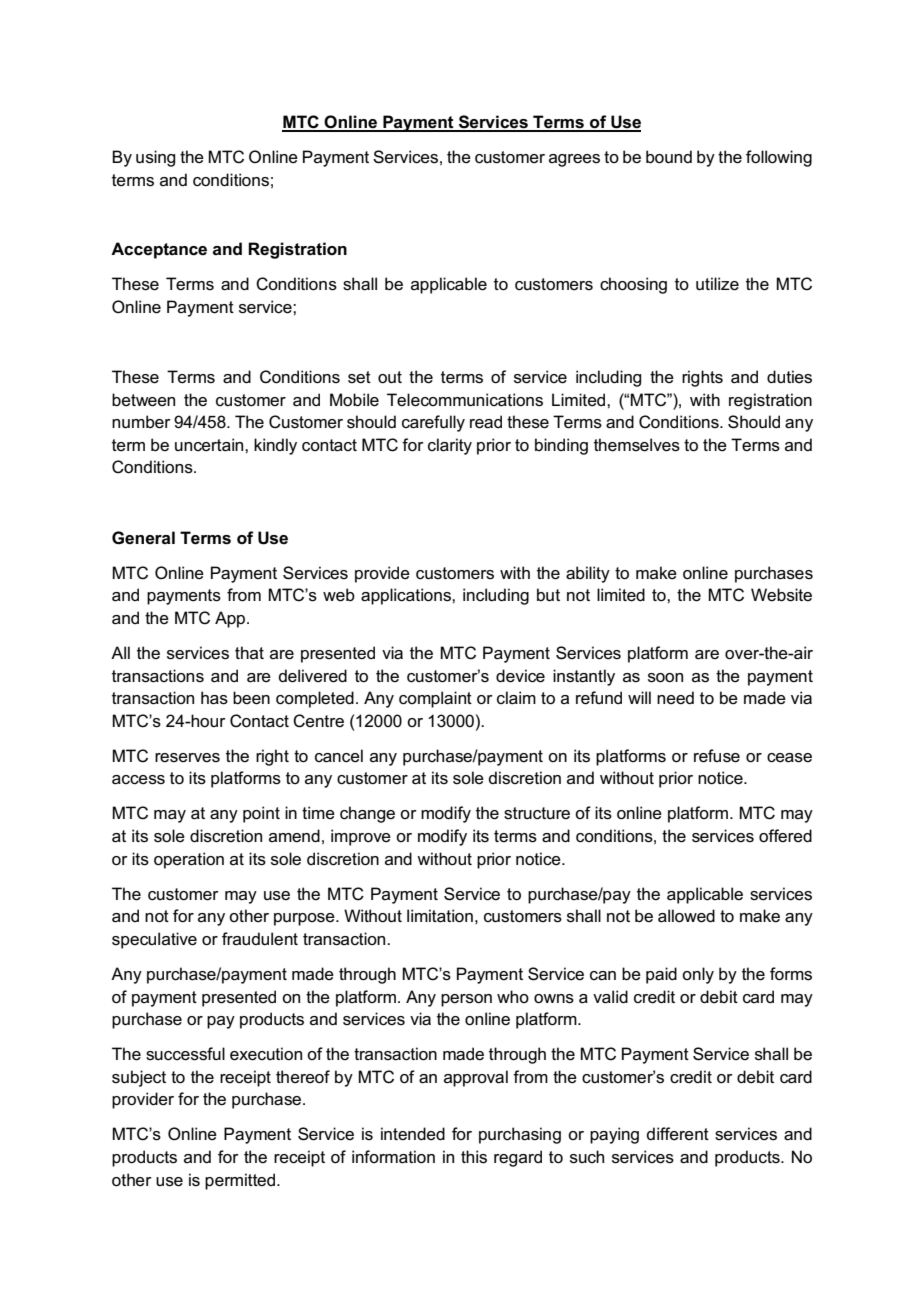 The height and width of the screenshot is (1308, 924). I want to click on structure, so click(537, 813).
